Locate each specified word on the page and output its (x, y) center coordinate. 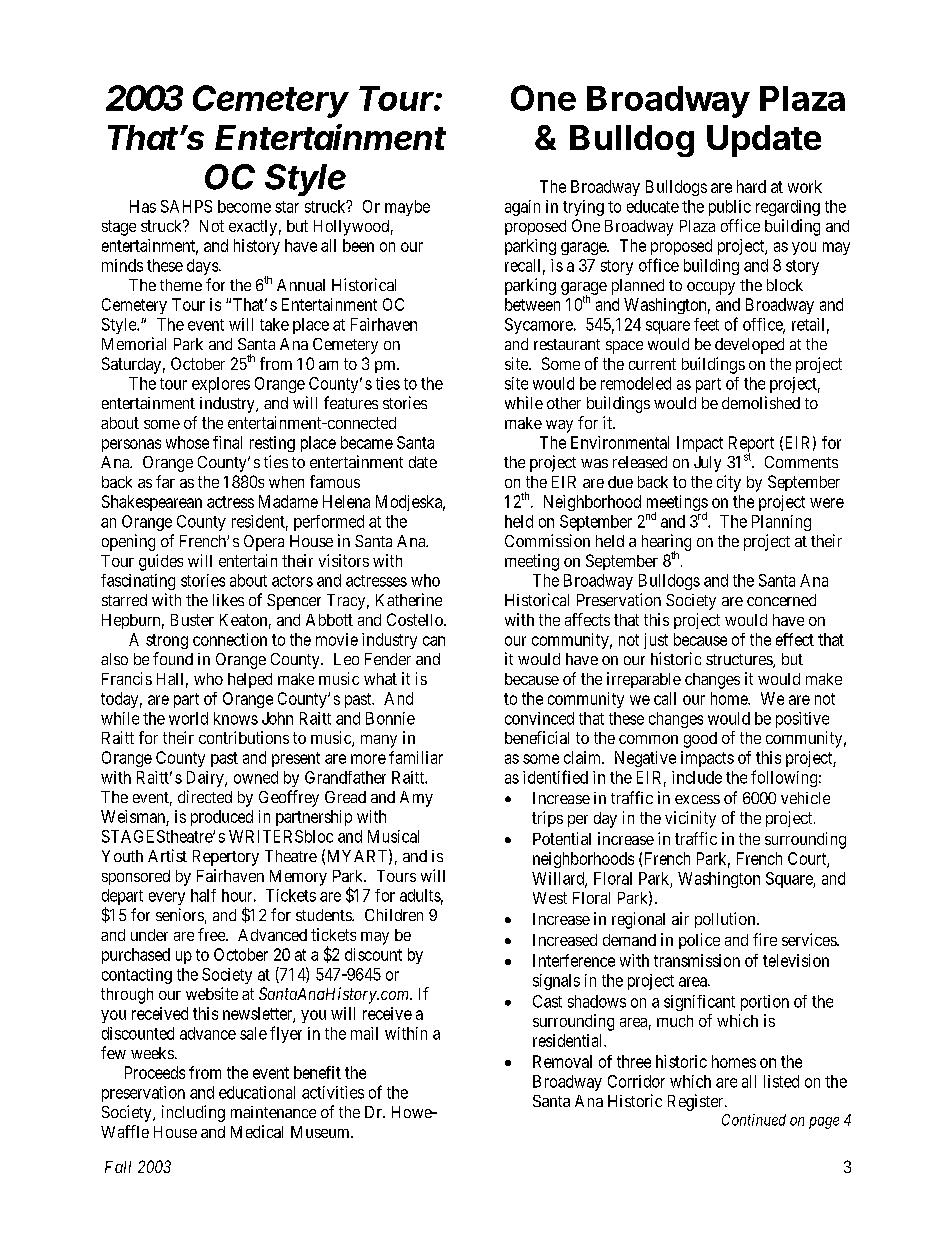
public (730, 208)
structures (740, 661)
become (244, 206)
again (522, 208)
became (367, 442)
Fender (388, 659)
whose (187, 442)
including (193, 1113)
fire (765, 939)
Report (751, 445)
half (203, 895)
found (173, 658)
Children (394, 915)
